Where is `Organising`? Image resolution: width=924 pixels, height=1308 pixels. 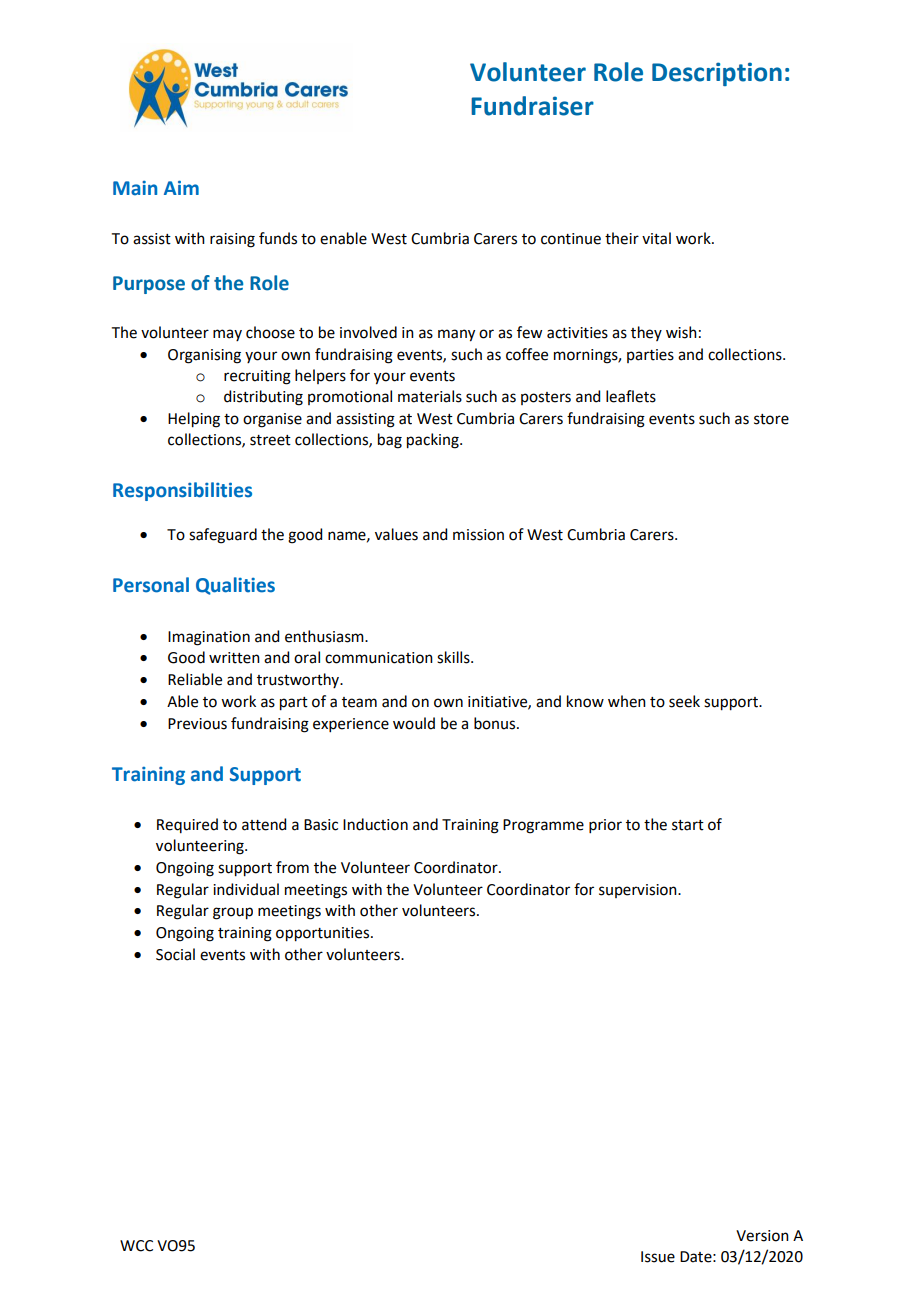
Organising is located at coordinates (204, 356).
